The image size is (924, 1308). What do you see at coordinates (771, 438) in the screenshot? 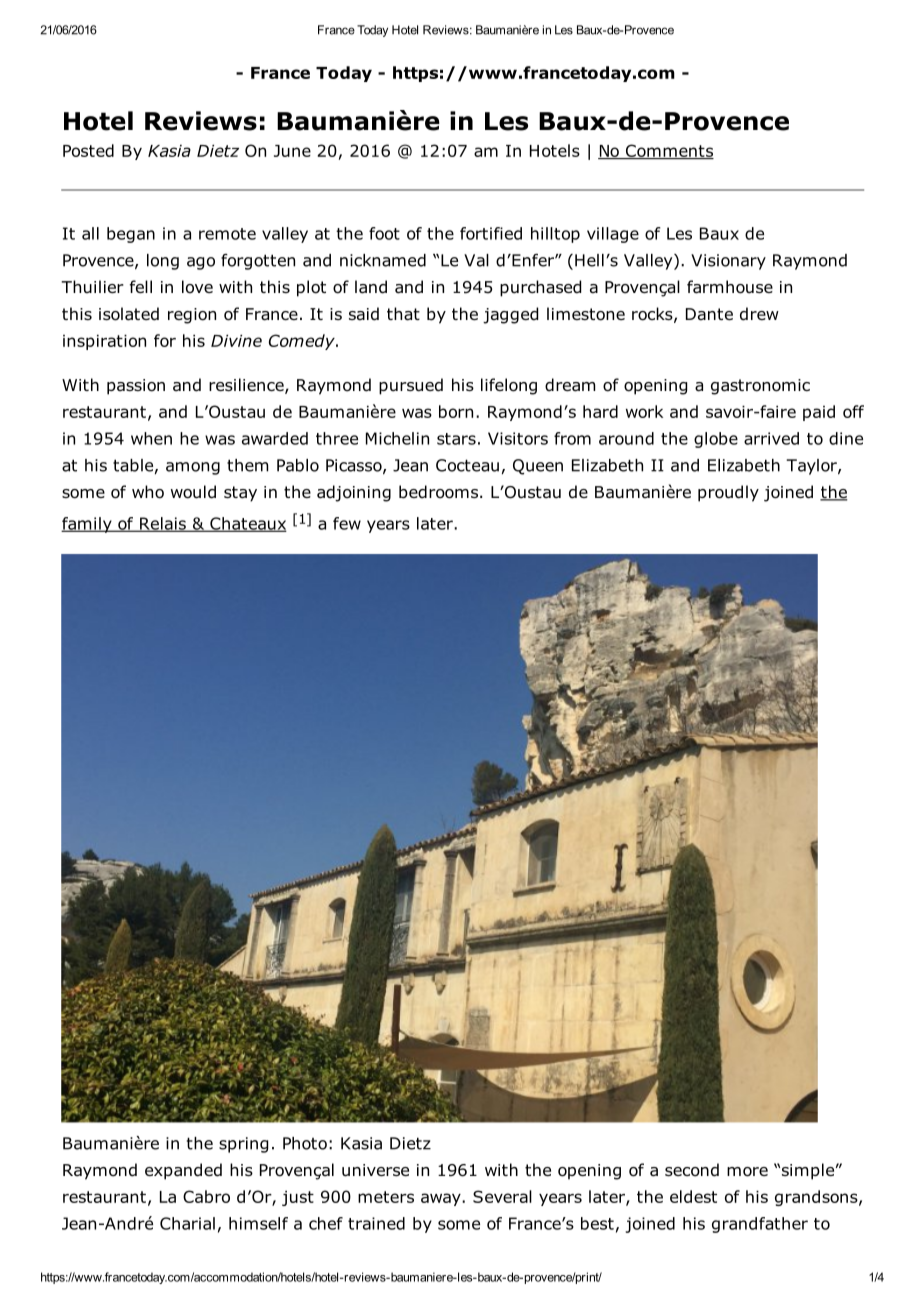
I see `arrived` at bounding box center [771, 438].
